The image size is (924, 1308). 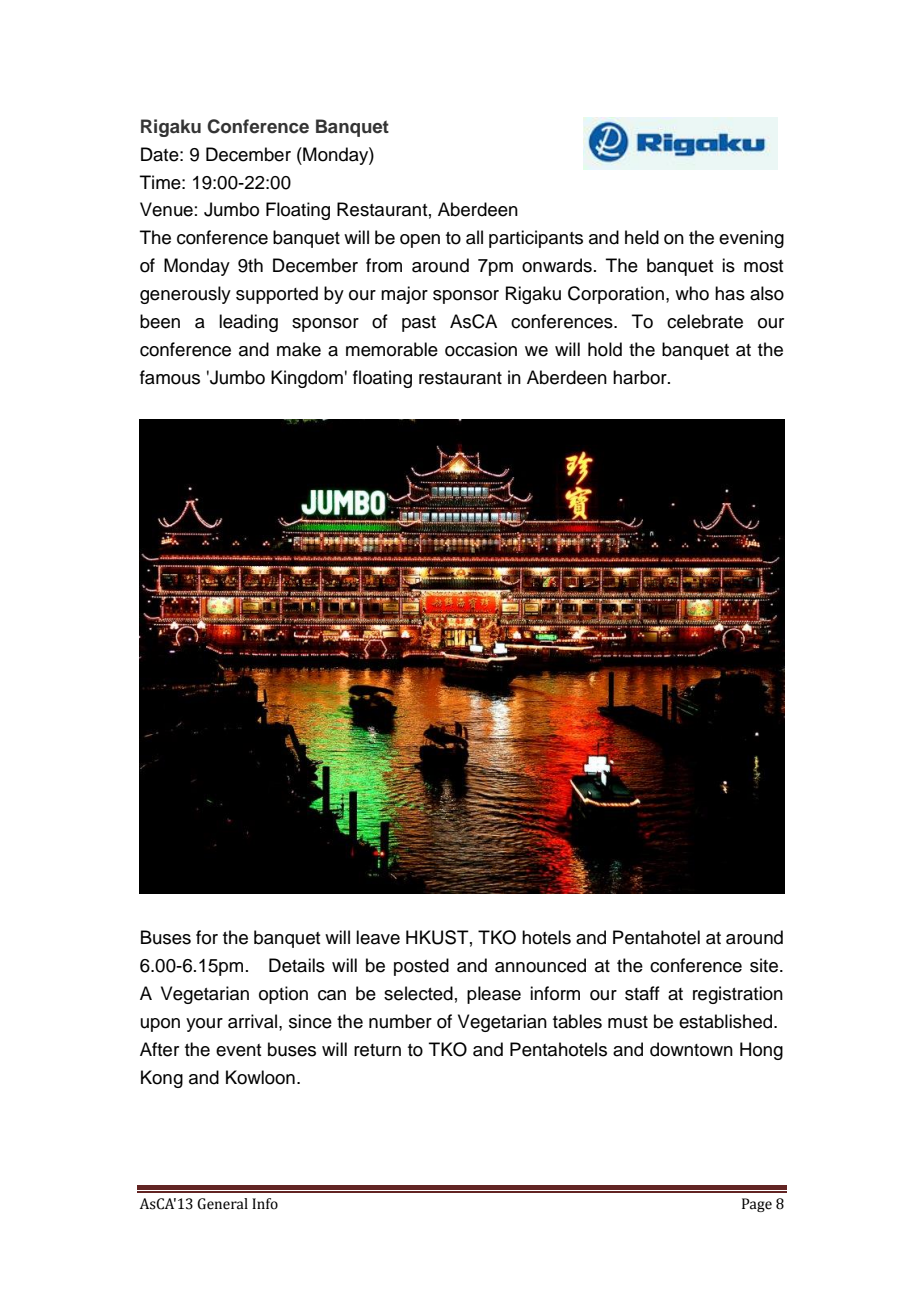 What do you see at coordinates (641, 377) in the screenshot?
I see `harbor` at bounding box center [641, 377].
